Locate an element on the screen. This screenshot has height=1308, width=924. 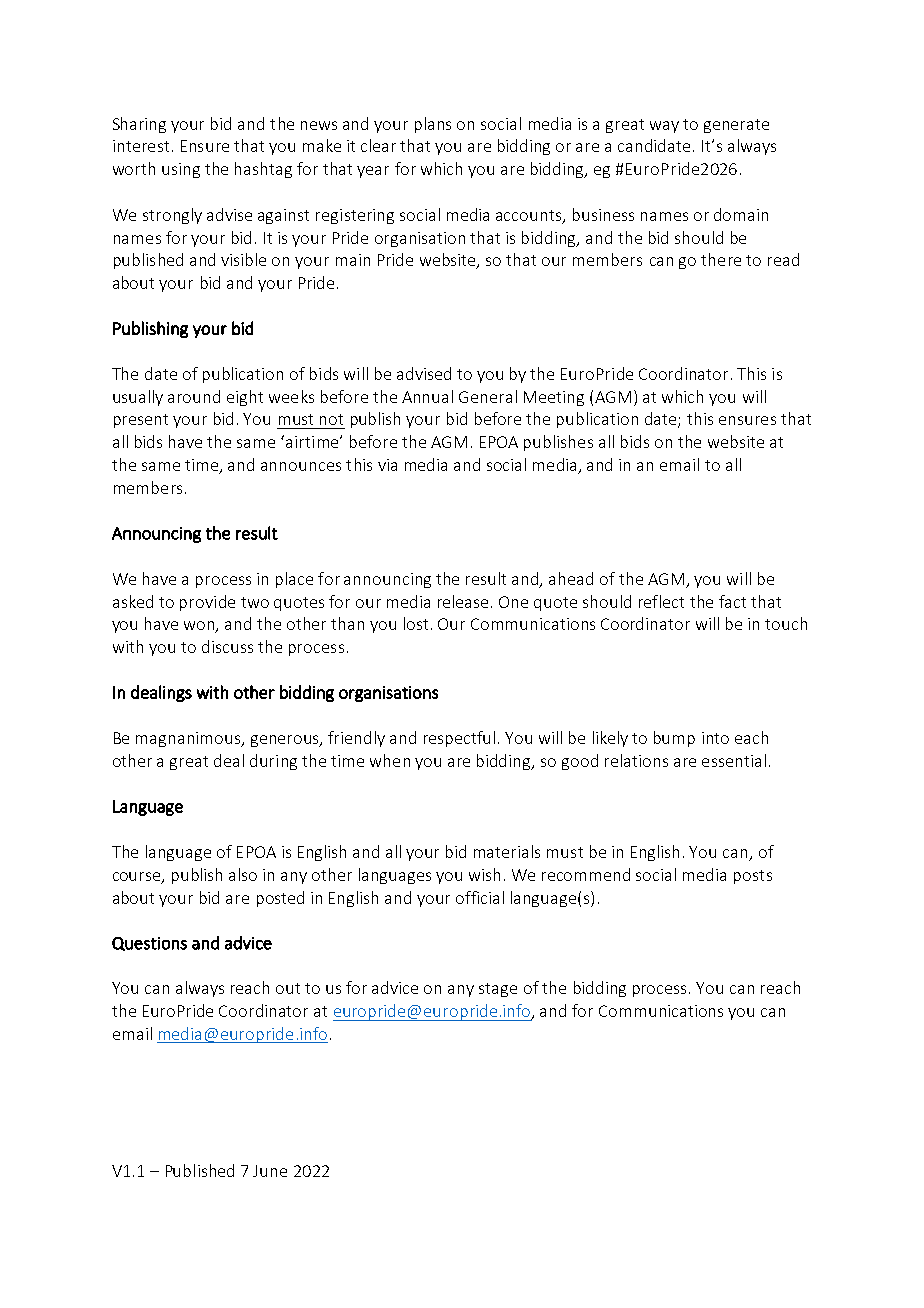
also is located at coordinates (243, 874).
